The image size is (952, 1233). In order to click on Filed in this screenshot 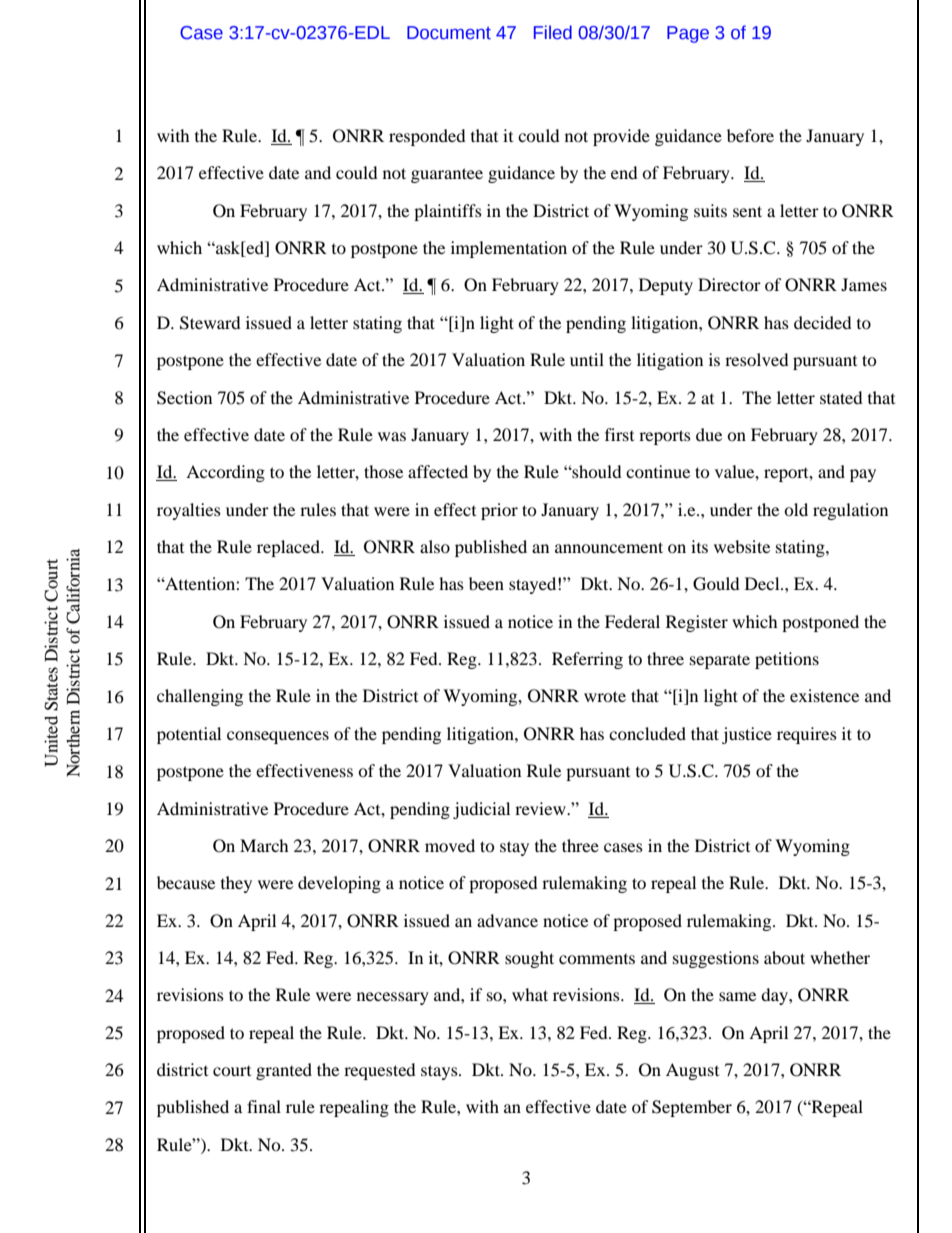, I will do `click(553, 32)`.
